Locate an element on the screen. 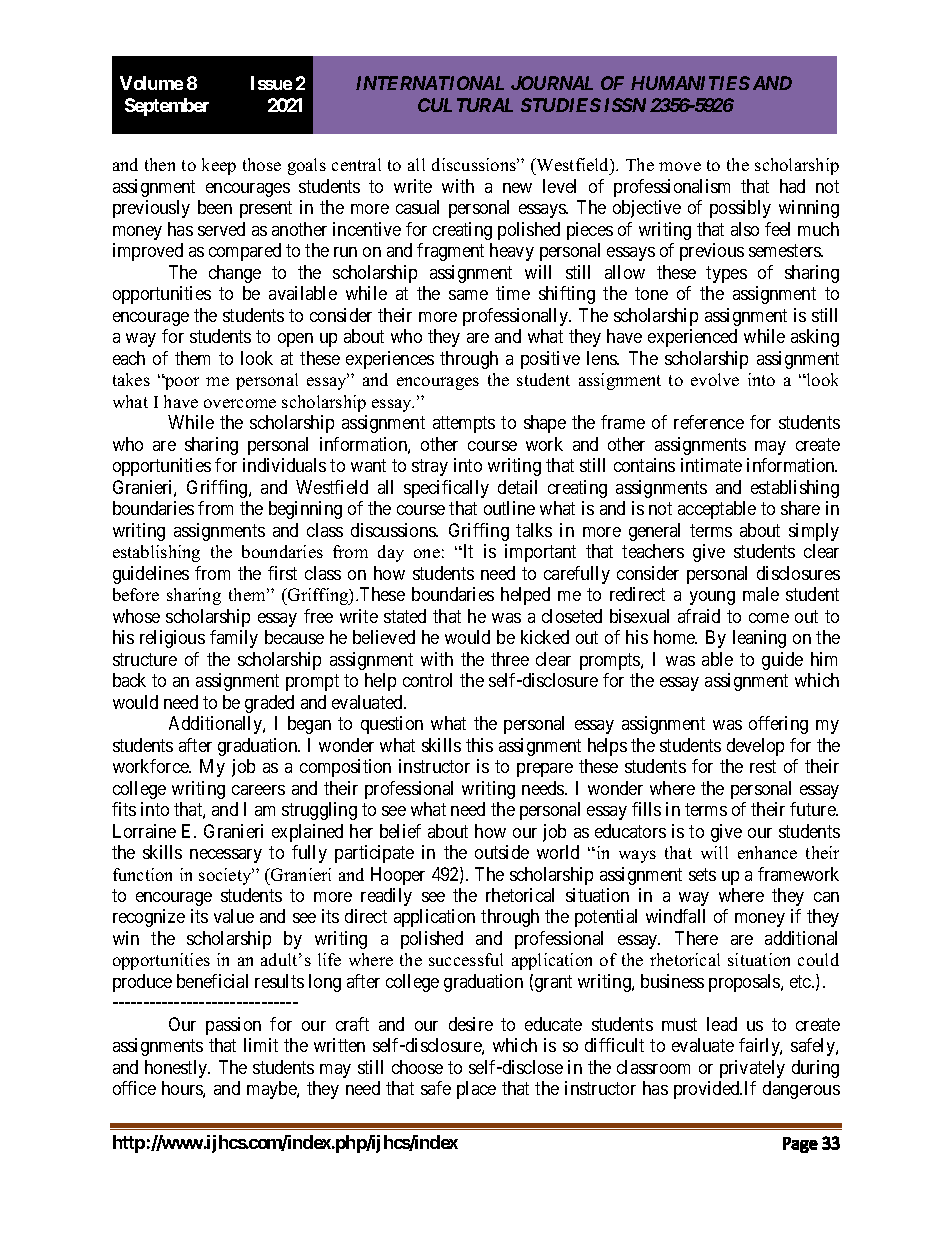  family is located at coordinates (234, 639).
